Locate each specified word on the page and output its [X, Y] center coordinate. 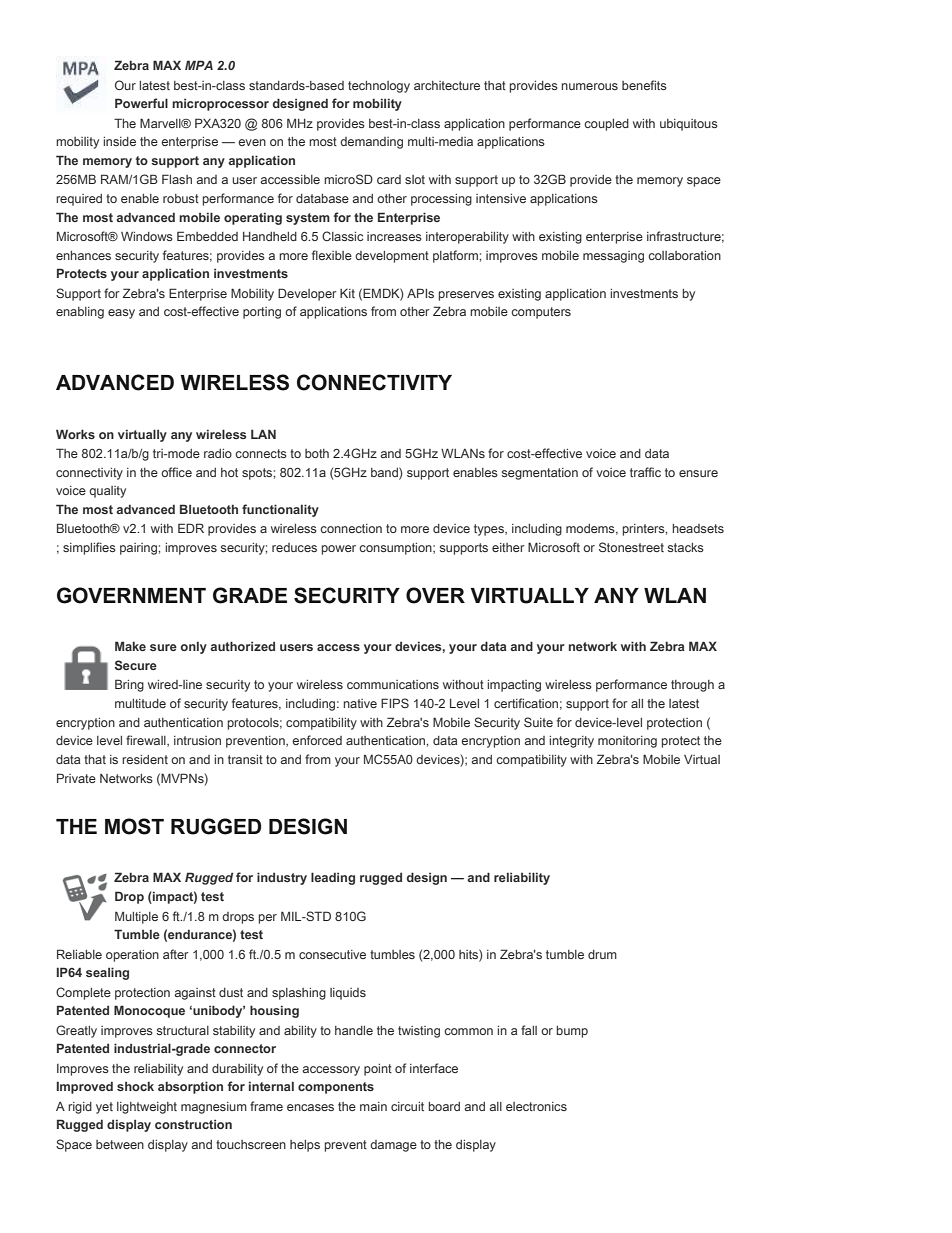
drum [602, 954]
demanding [371, 143]
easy [121, 314]
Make [130, 646]
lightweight [147, 1108]
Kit [347, 293]
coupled [606, 125]
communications [393, 684]
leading [333, 878]
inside [119, 141]
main [373, 1106]
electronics [536, 1106]
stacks [686, 547]
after [176, 954]
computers [541, 313]
